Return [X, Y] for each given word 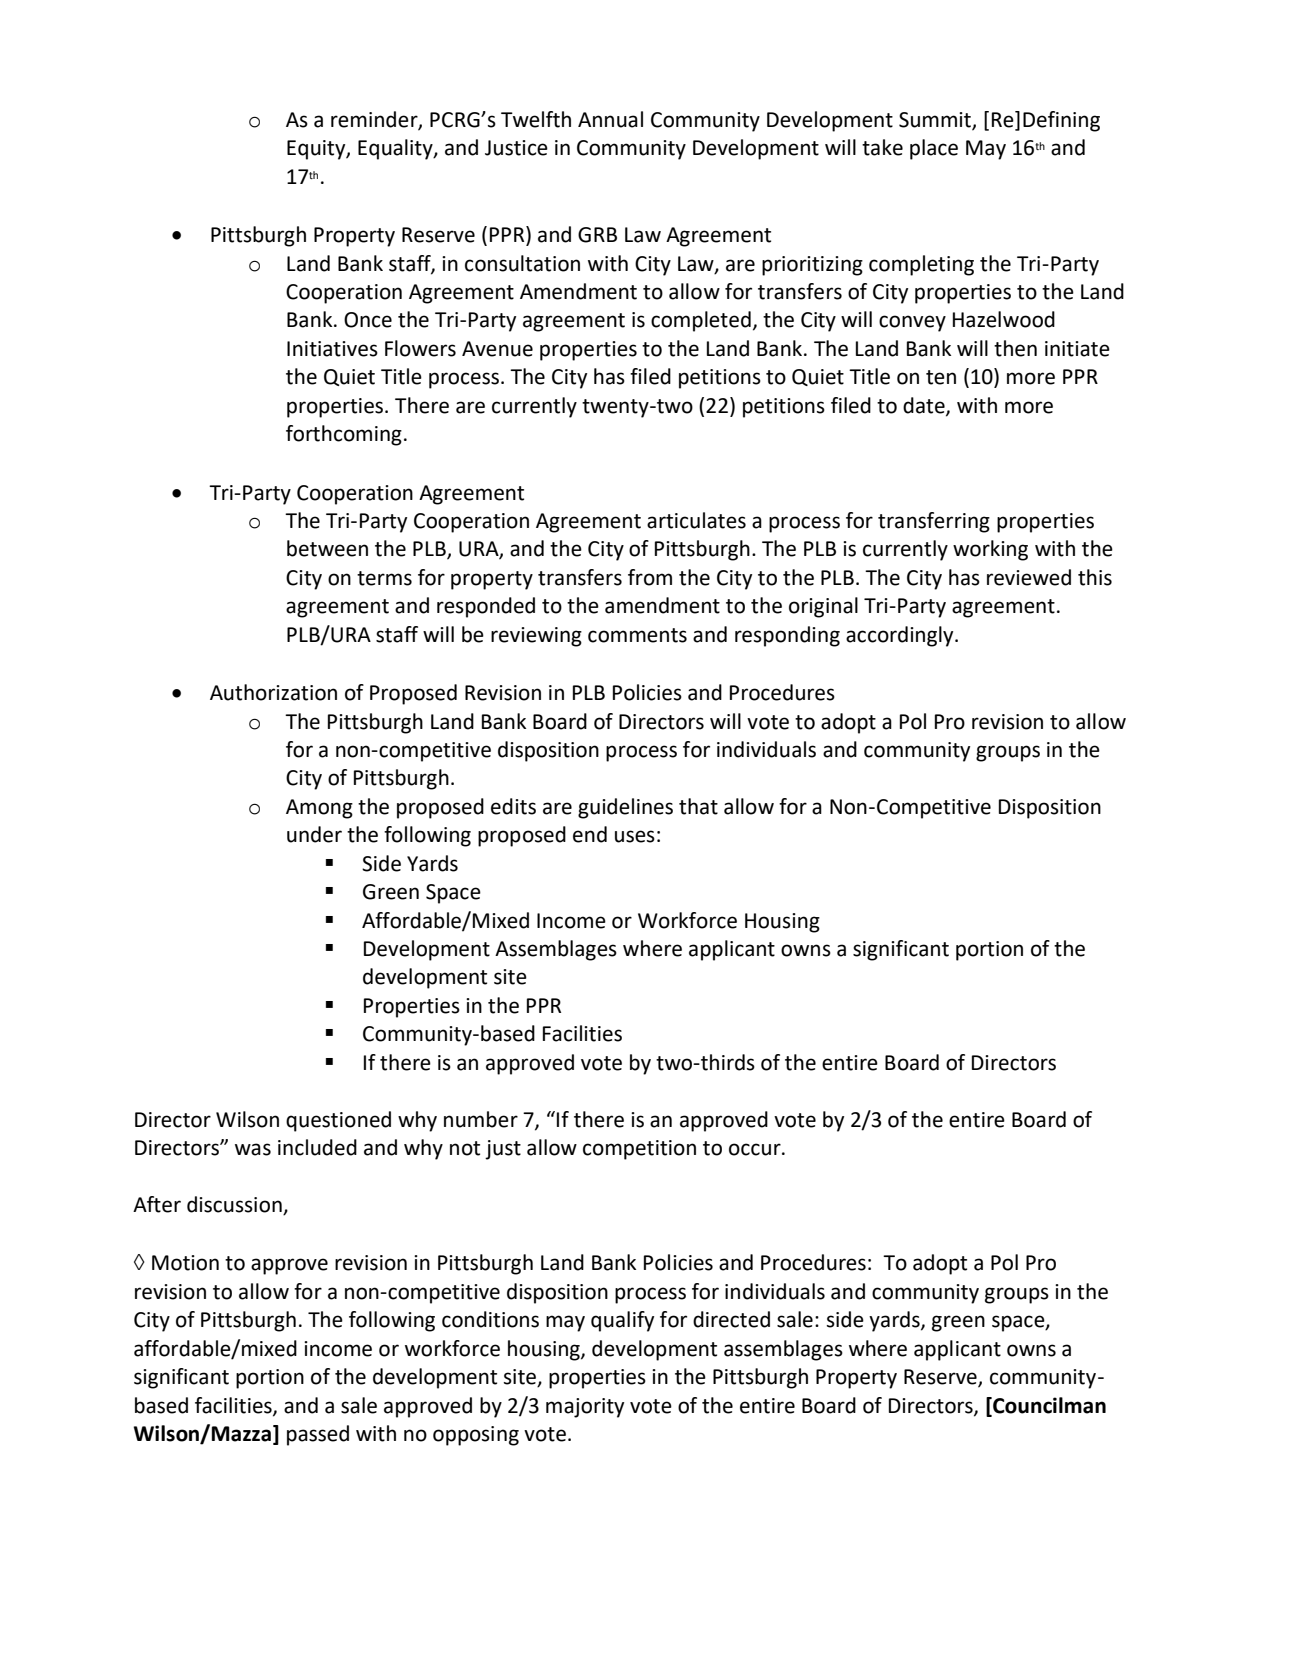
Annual [610, 119]
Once [368, 320]
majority [585, 1408]
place [934, 149]
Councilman [1048, 1405]
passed [318, 1435]
